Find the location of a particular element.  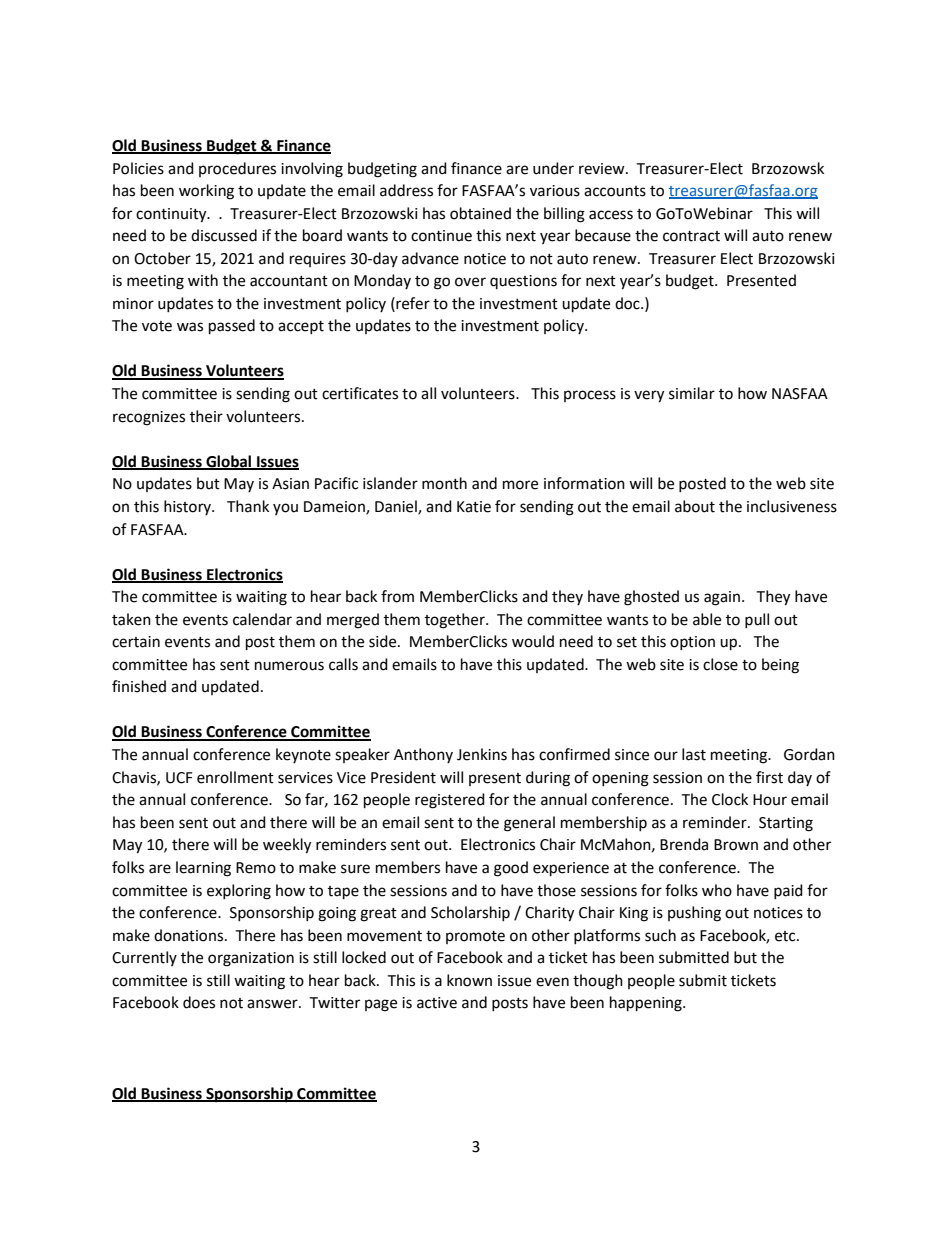

again is located at coordinates (722, 598).
